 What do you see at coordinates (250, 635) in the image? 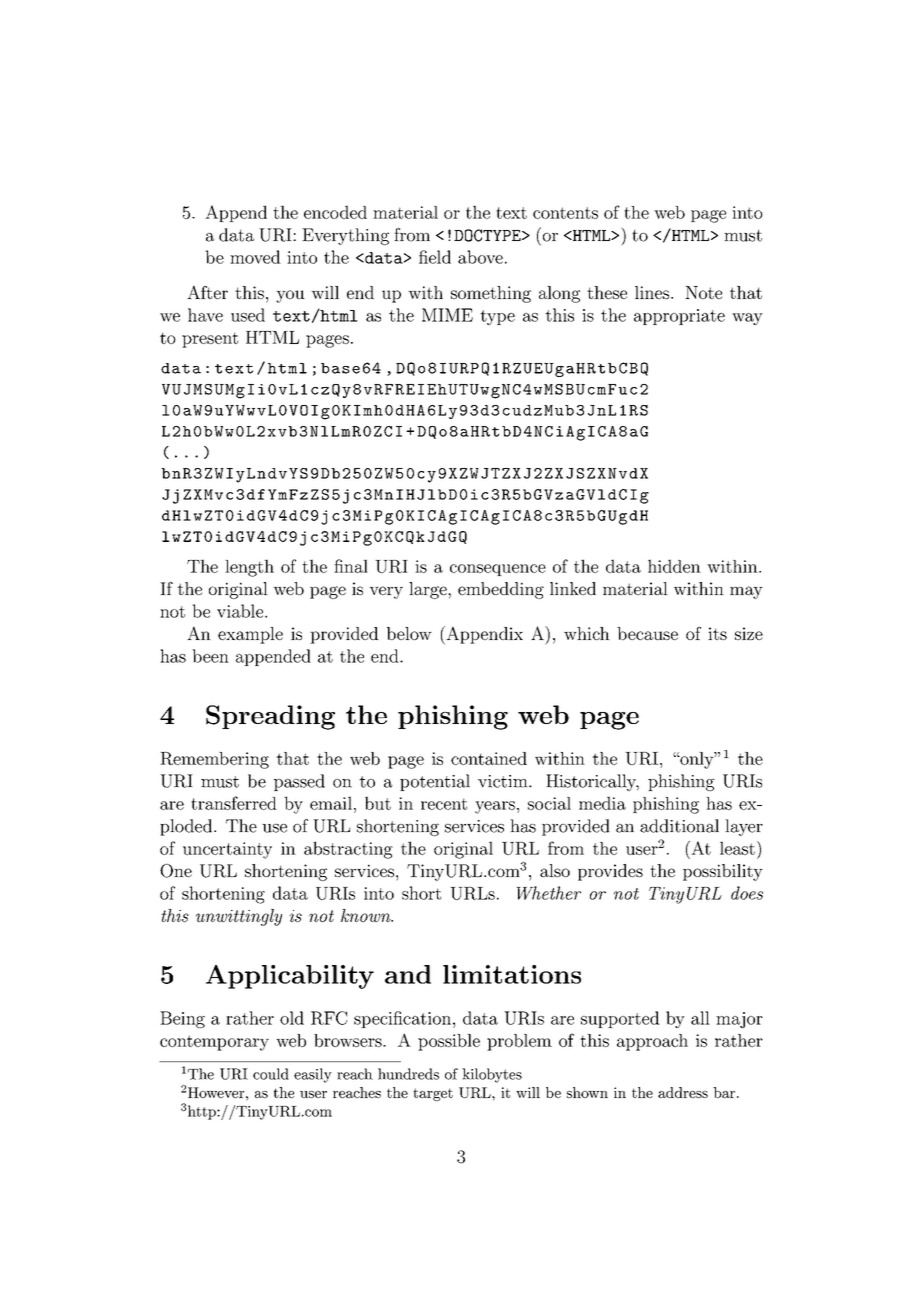
I see `example` at bounding box center [250, 635].
